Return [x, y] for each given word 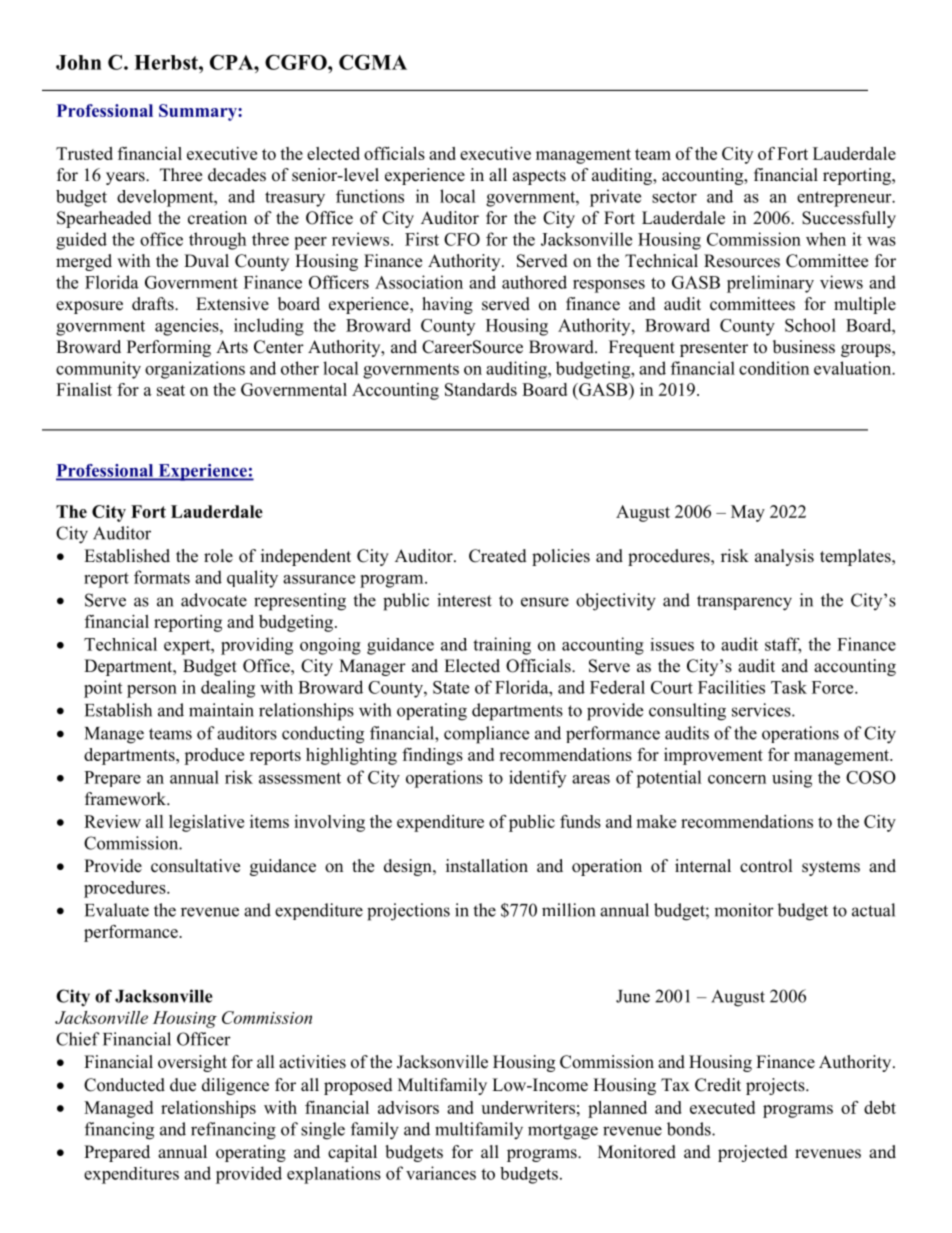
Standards [481, 389]
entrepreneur [845, 199]
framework [127, 799]
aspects [539, 177]
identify [537, 779]
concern [737, 779]
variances [441, 1173]
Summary [199, 112]
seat [171, 390]
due [183, 1085]
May [748, 513]
